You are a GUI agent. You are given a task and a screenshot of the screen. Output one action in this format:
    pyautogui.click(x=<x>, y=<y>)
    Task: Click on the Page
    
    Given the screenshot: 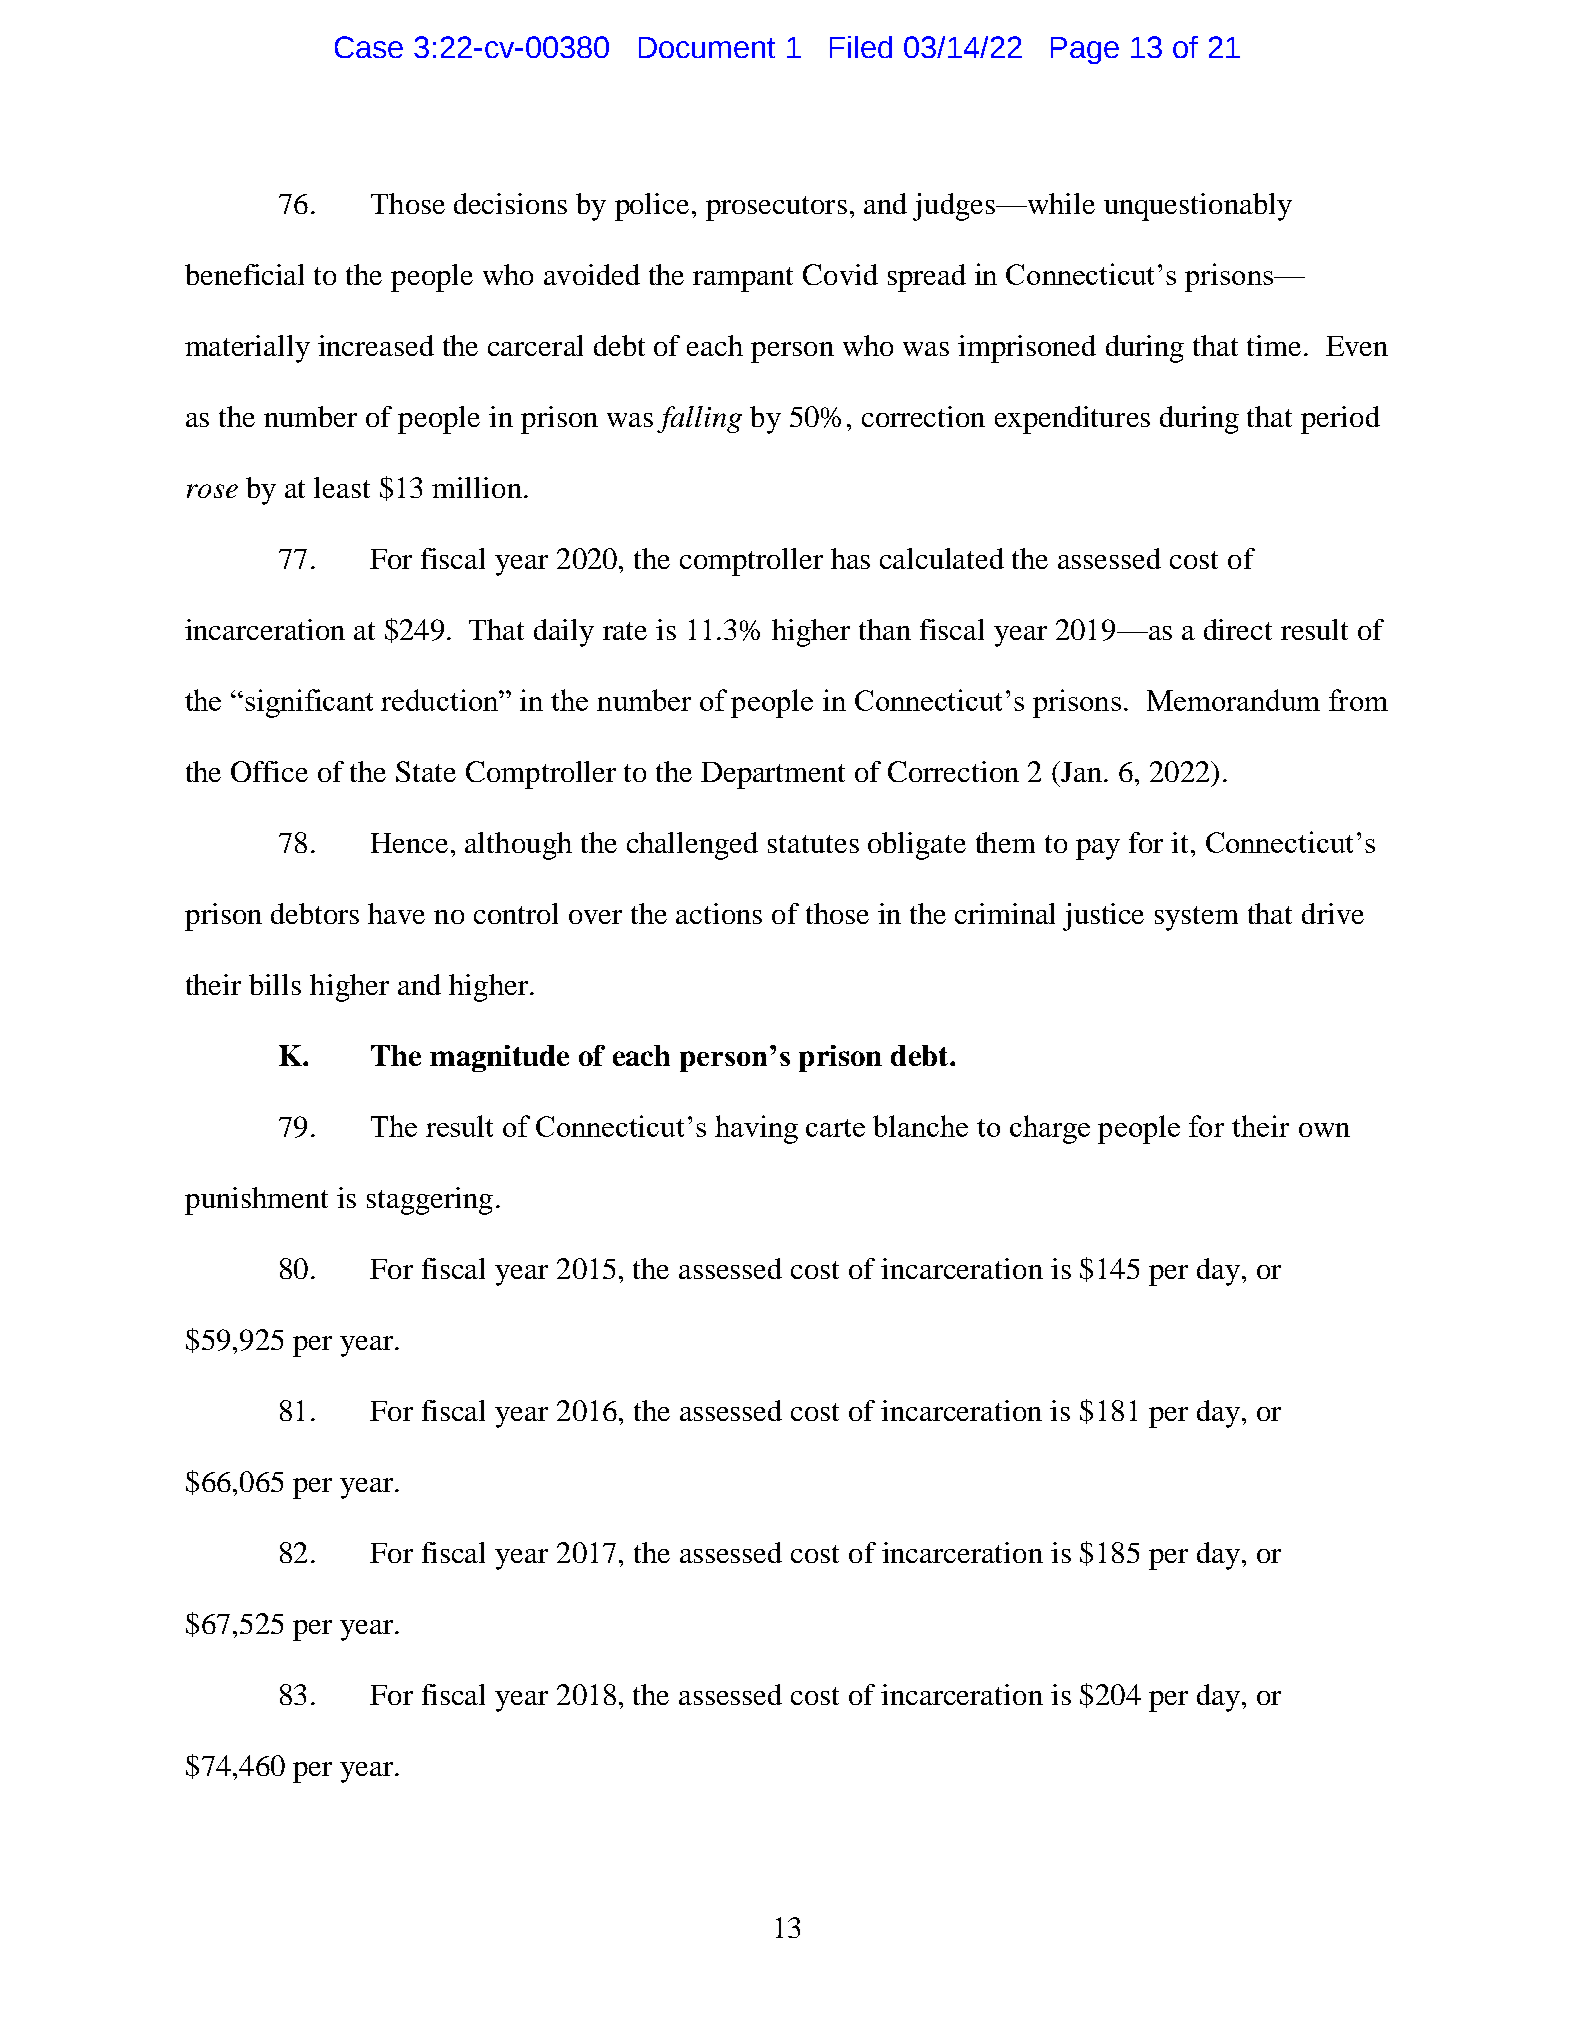 What is the action you would take?
    pyautogui.click(x=1085, y=50)
